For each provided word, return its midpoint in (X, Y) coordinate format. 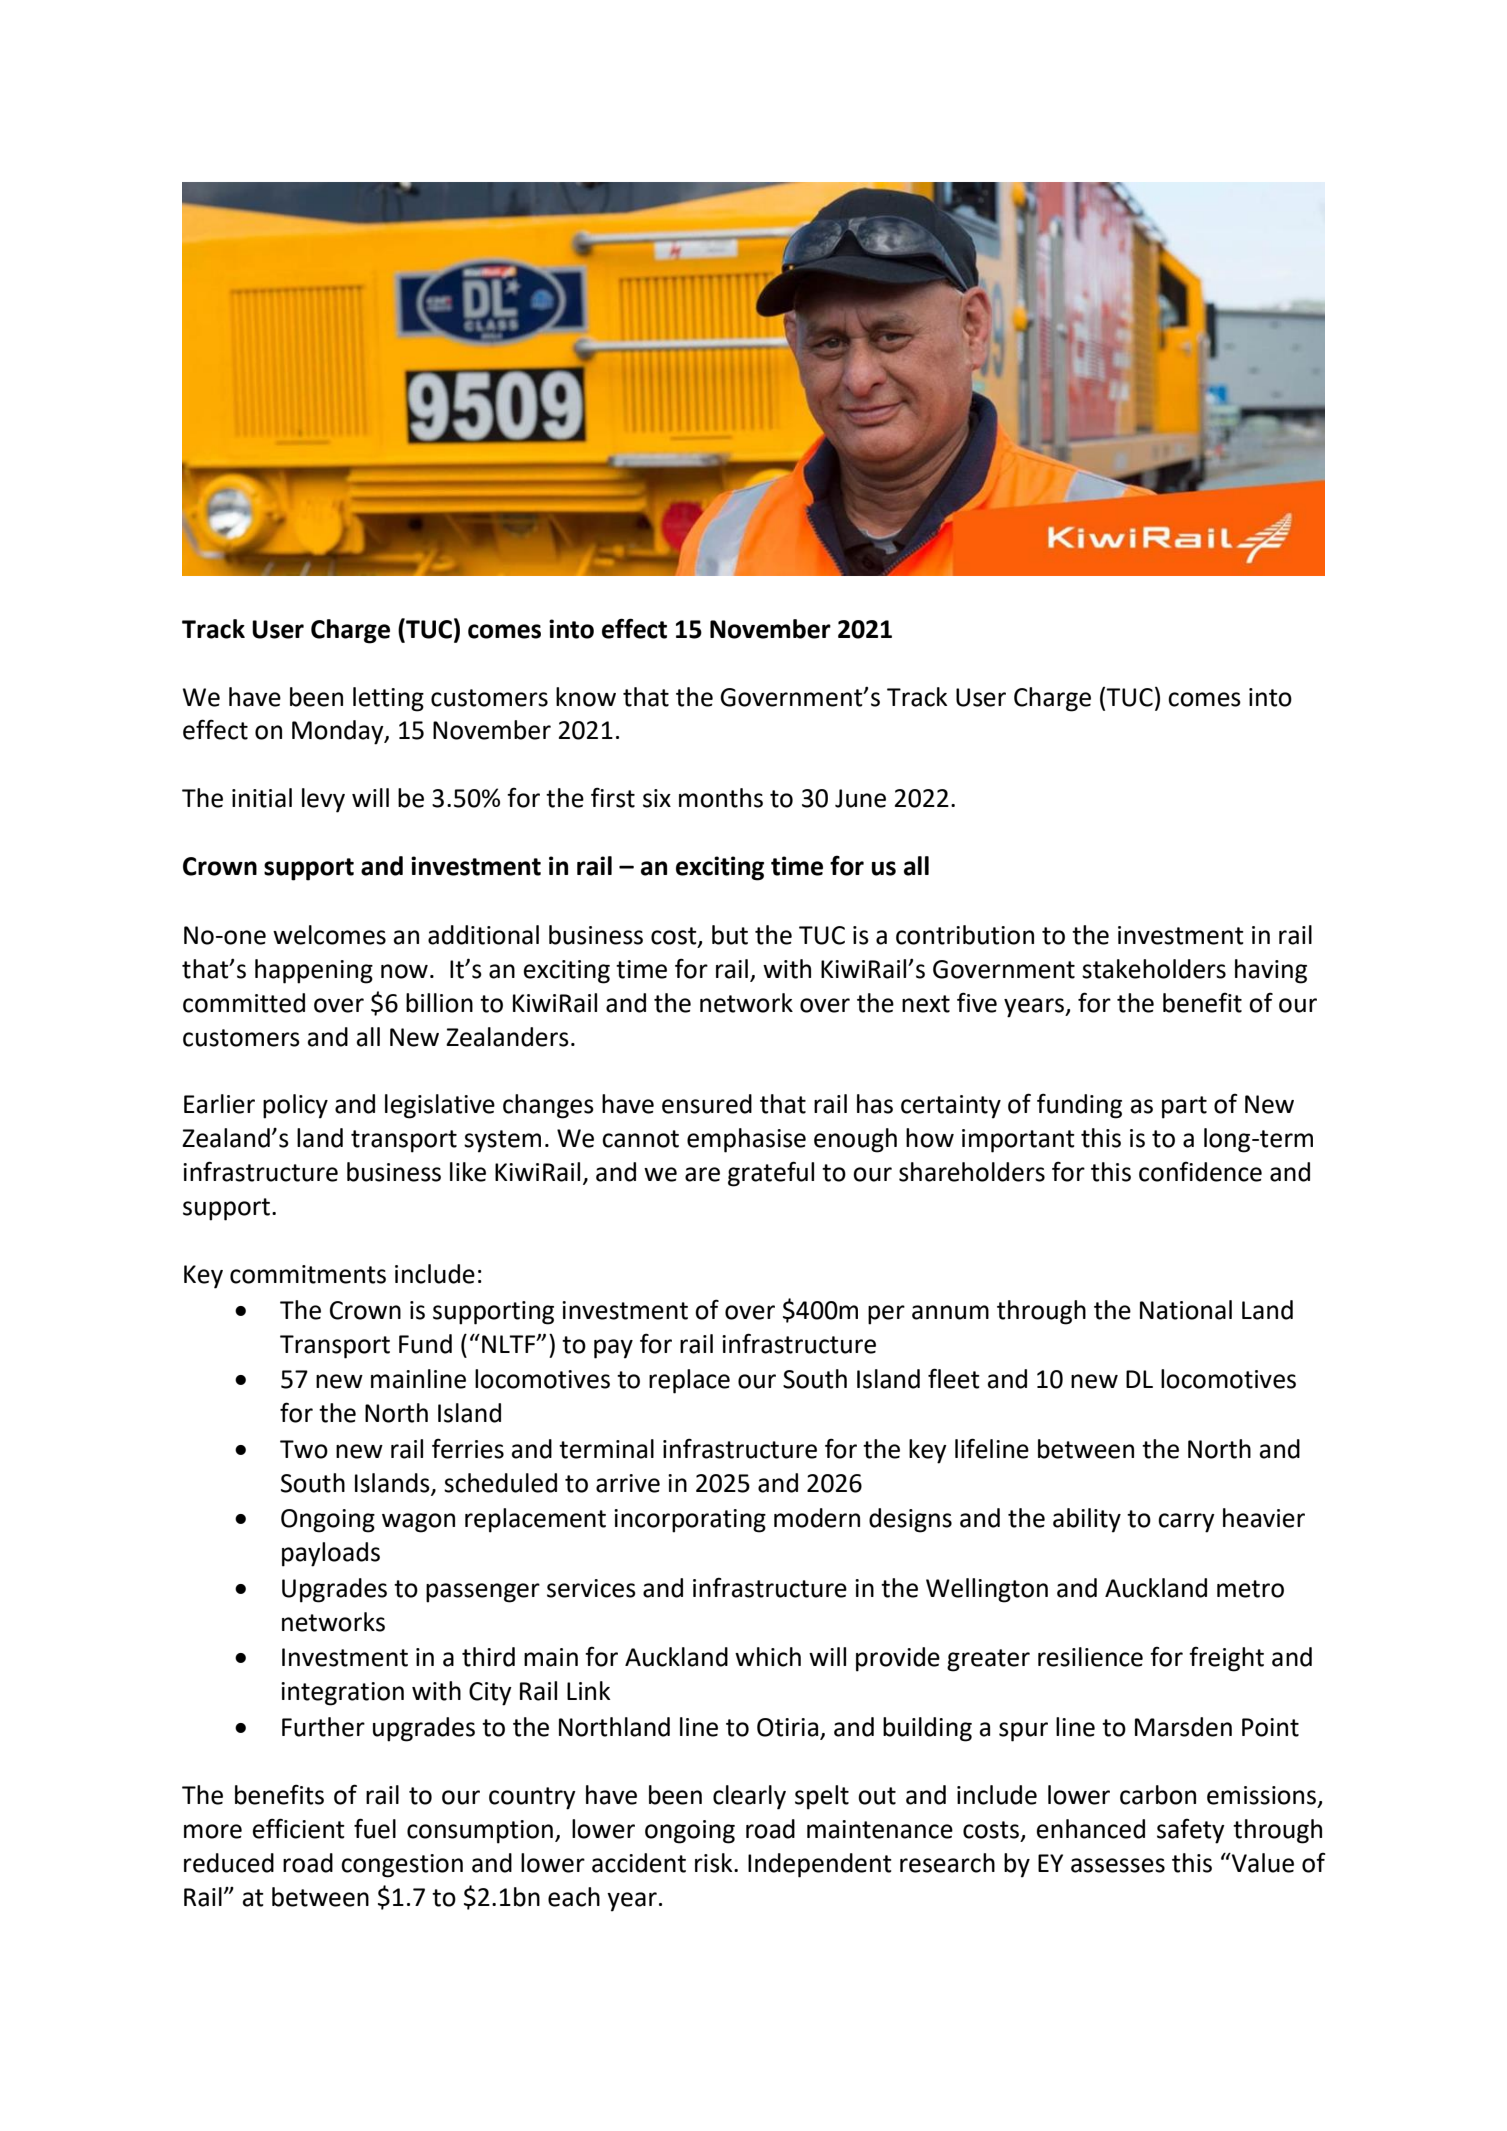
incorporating (690, 1521)
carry (1186, 1523)
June (860, 798)
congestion (402, 1866)
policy (295, 1106)
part (1184, 1107)
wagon (418, 1523)
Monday (339, 732)
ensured (707, 1104)
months (721, 798)
